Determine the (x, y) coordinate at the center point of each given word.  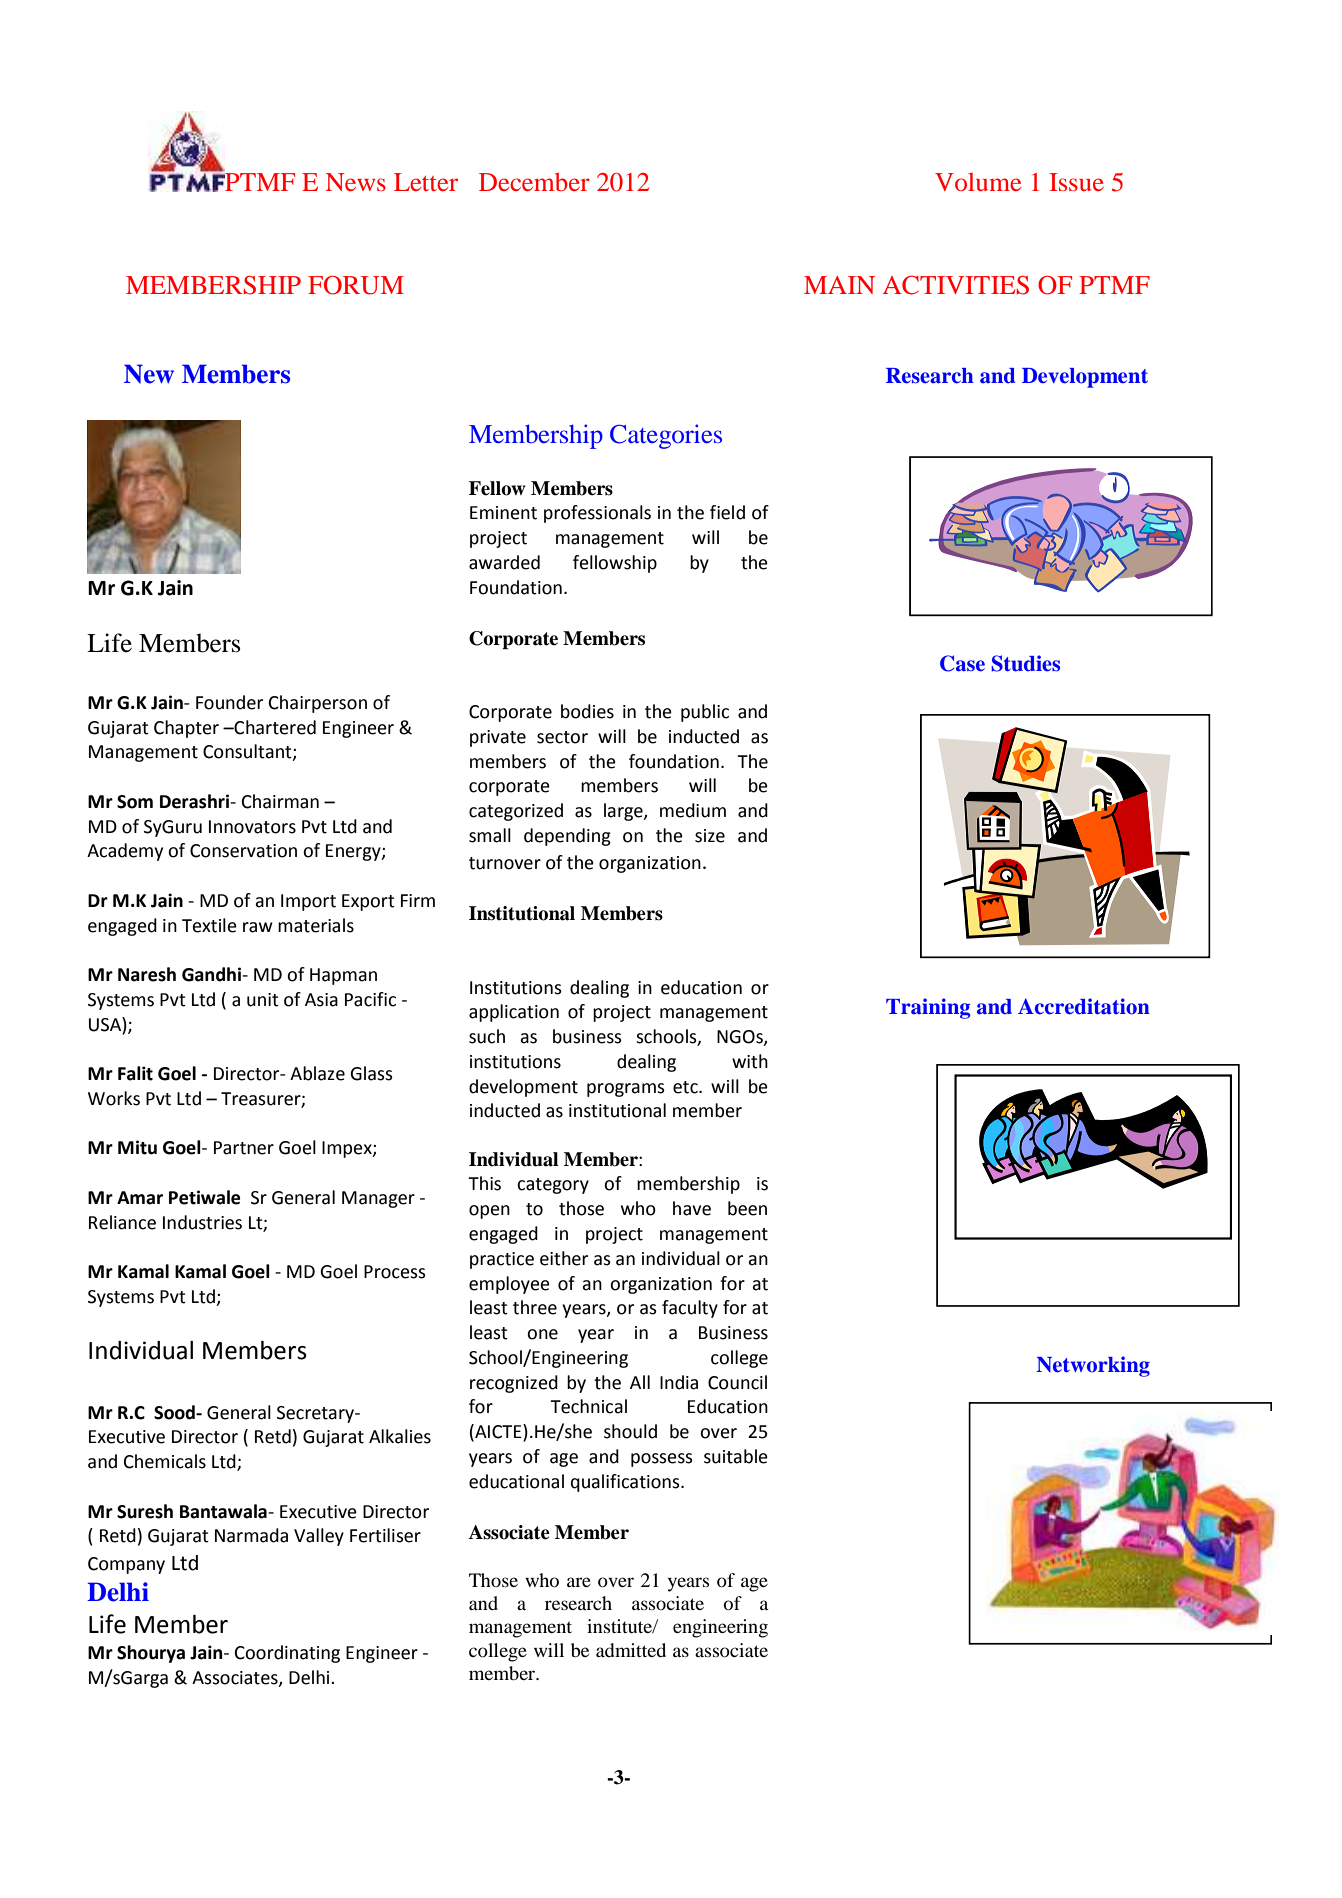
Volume (978, 182)
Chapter (186, 729)
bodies (587, 711)
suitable (736, 1456)
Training (928, 1008)
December (534, 181)
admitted (631, 1650)
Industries (202, 1222)
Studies (1025, 663)
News (356, 182)
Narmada (251, 1535)
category (553, 1186)
